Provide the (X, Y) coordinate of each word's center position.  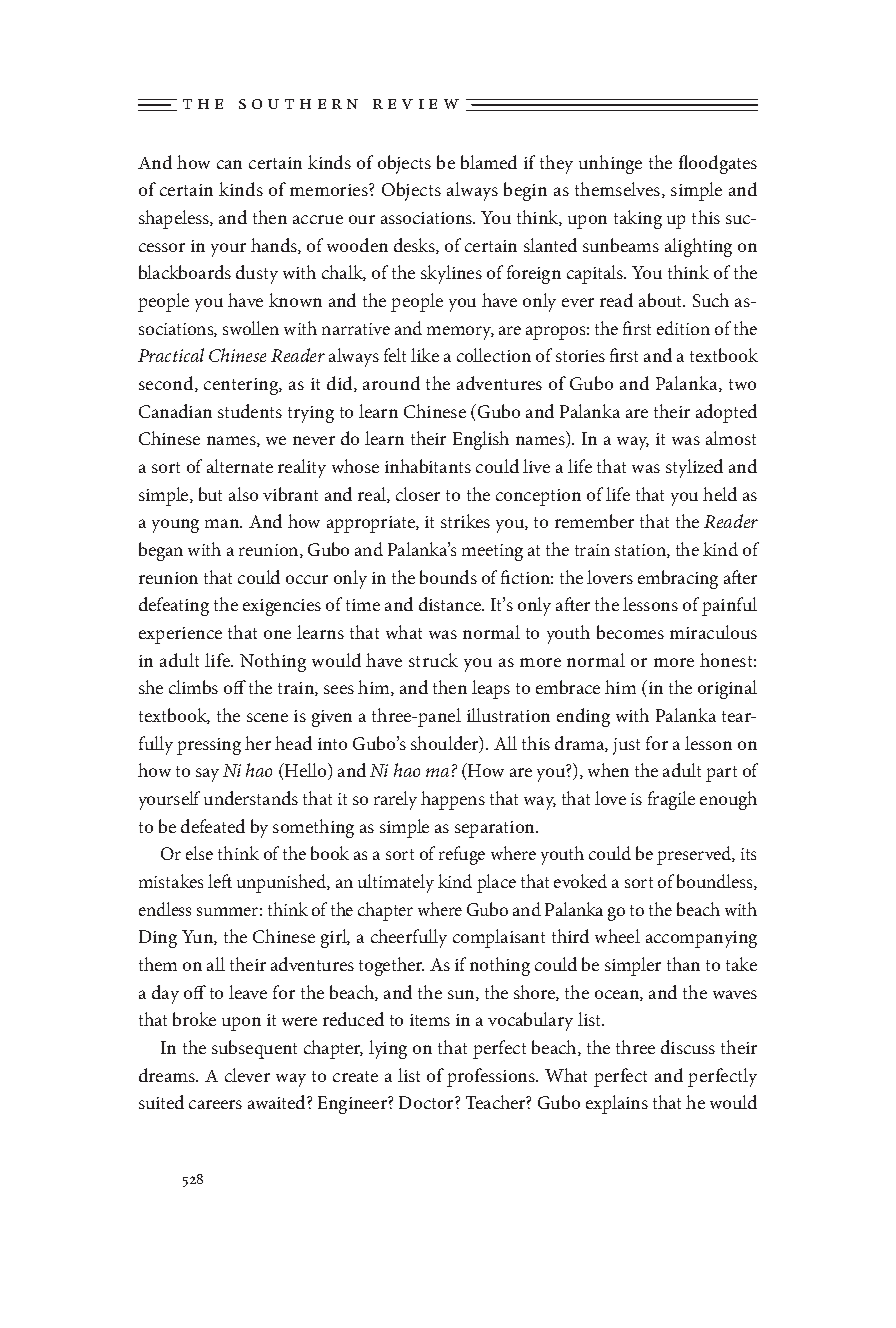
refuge (462, 855)
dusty (257, 274)
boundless (716, 882)
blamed (489, 162)
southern (298, 104)
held (720, 494)
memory (460, 333)
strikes (465, 521)
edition (683, 328)
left (220, 881)
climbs (193, 687)
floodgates (718, 164)
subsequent (254, 1049)
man (223, 523)
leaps (491, 689)
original (727, 689)
